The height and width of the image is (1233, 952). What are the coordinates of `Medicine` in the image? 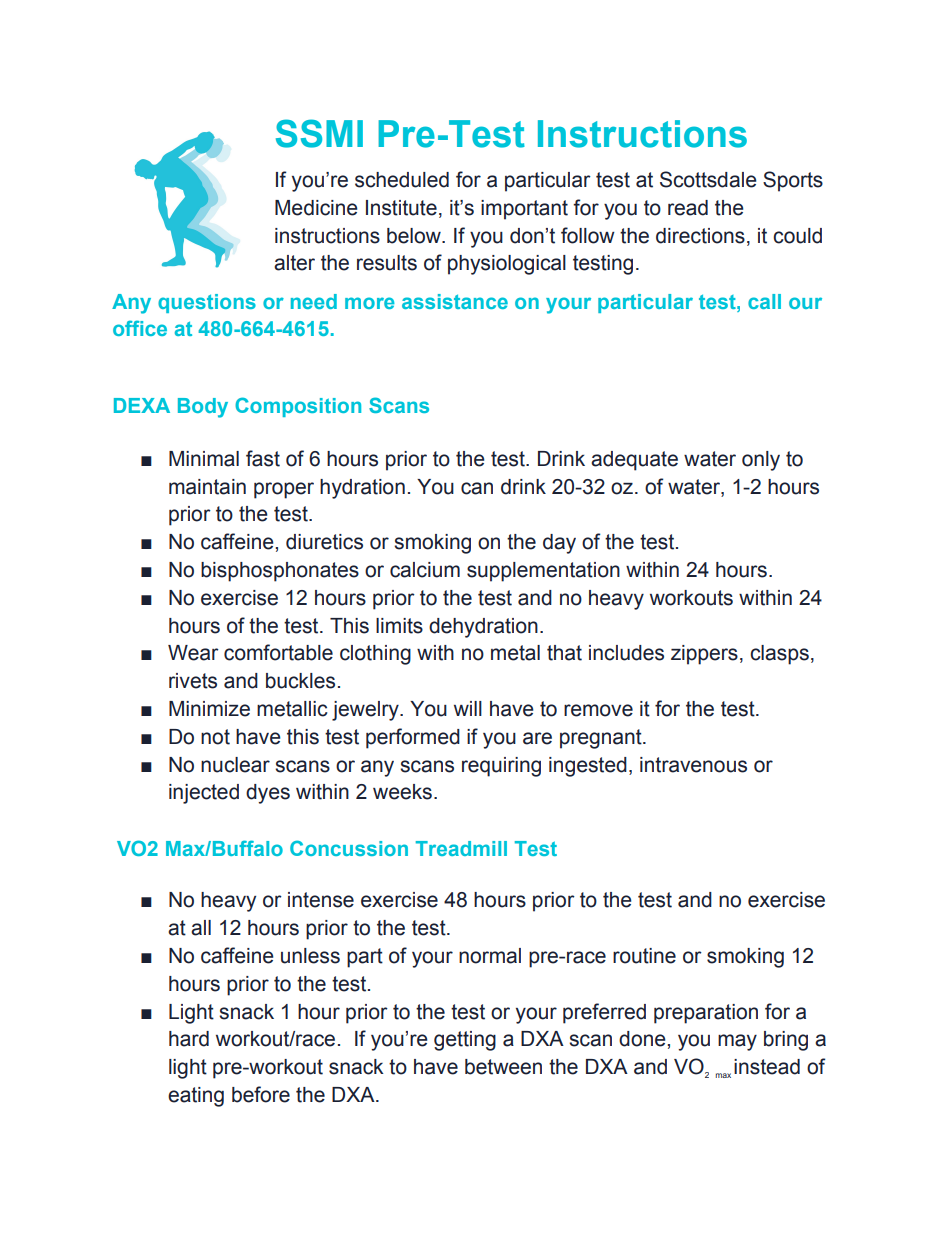 It's located at (316, 208).
